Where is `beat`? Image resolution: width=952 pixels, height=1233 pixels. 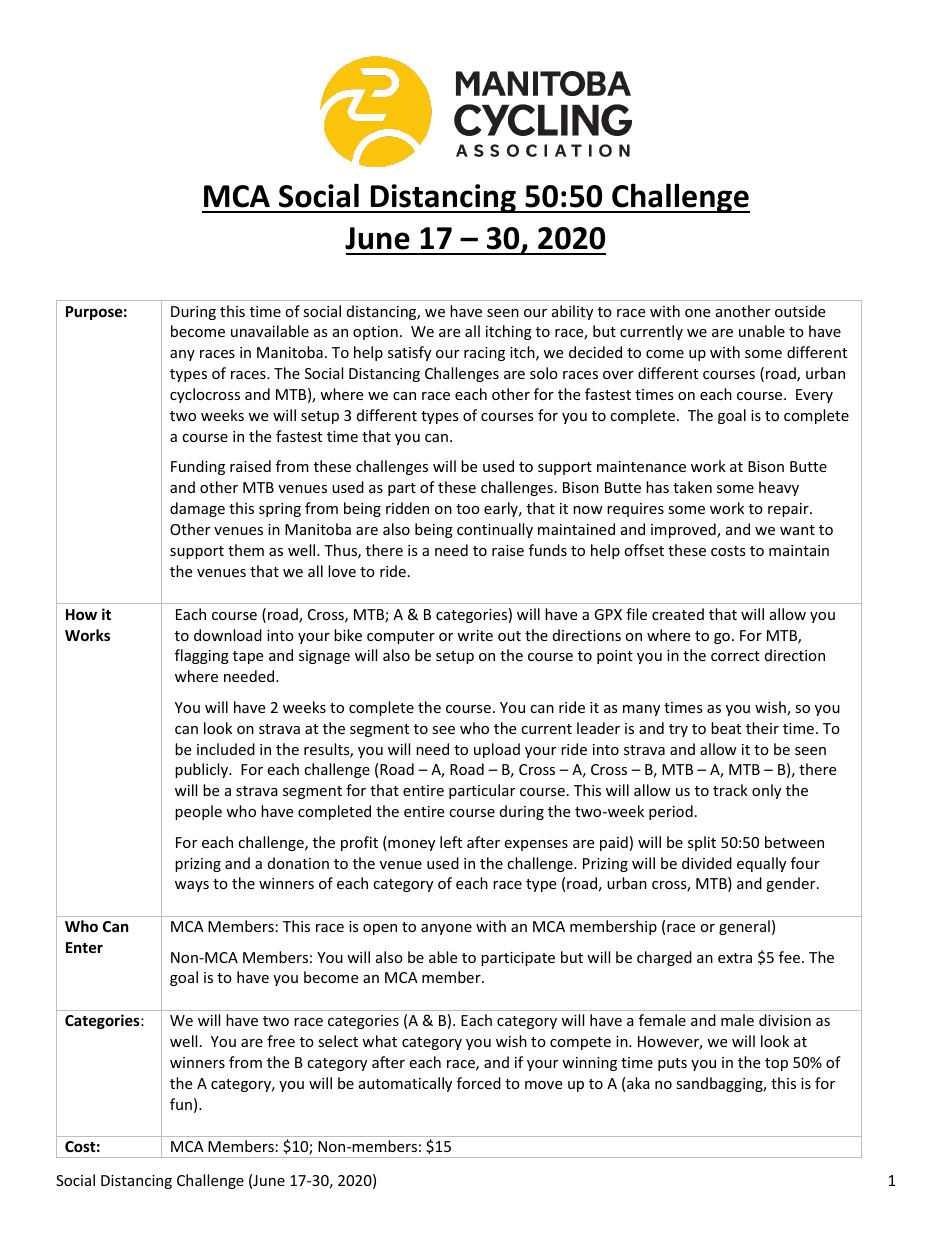 beat is located at coordinates (726, 728).
